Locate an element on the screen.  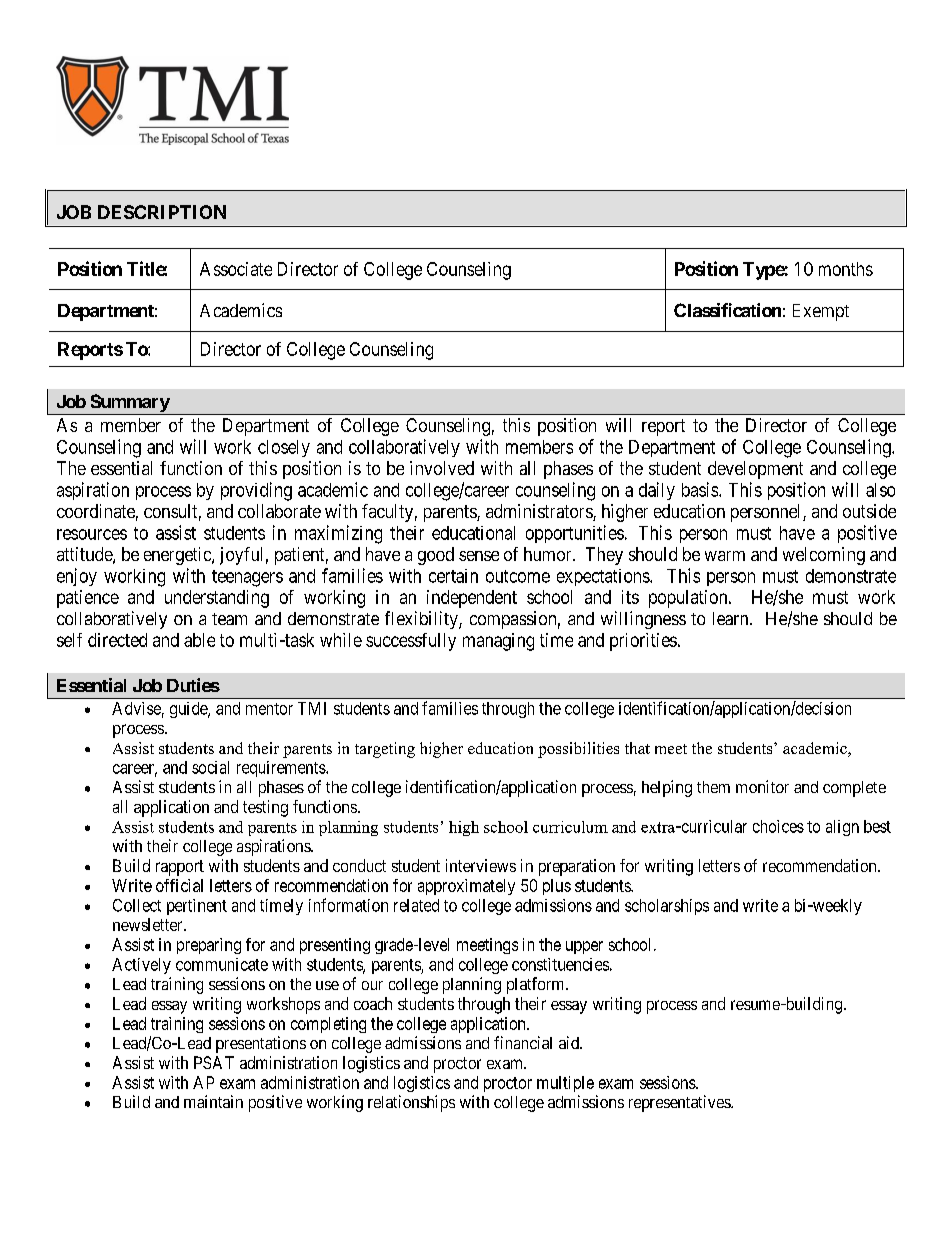
targeting is located at coordinates (385, 750).
